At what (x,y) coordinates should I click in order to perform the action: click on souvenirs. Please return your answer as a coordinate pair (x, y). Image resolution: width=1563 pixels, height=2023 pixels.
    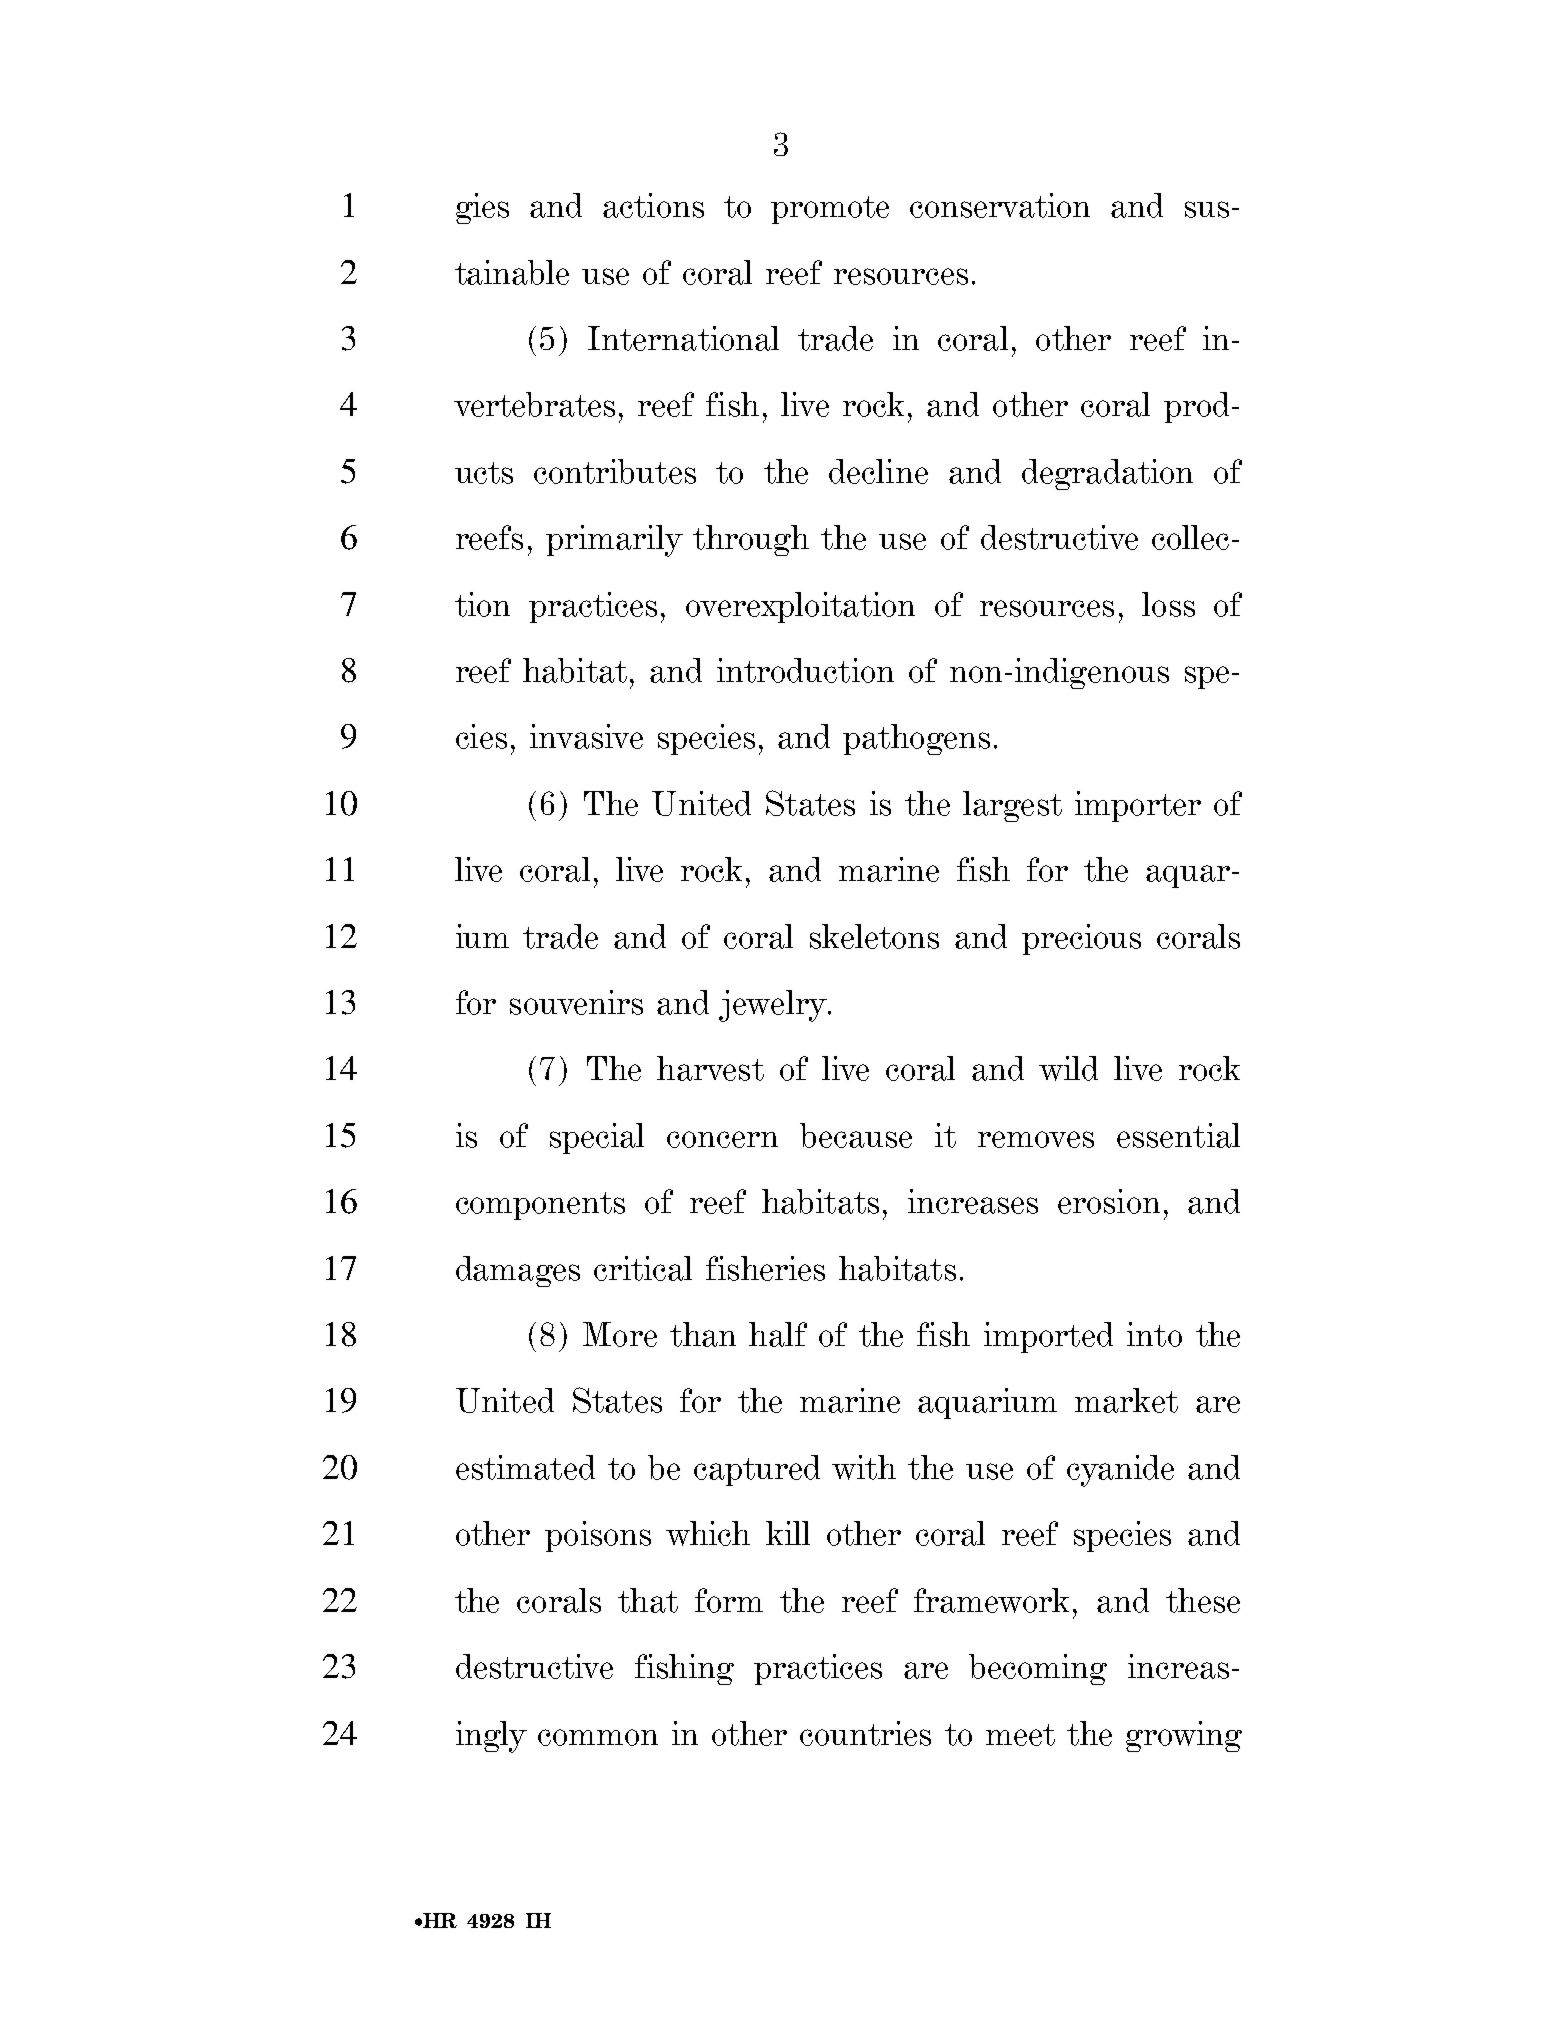
    Looking at the image, I should click on (576, 1002).
